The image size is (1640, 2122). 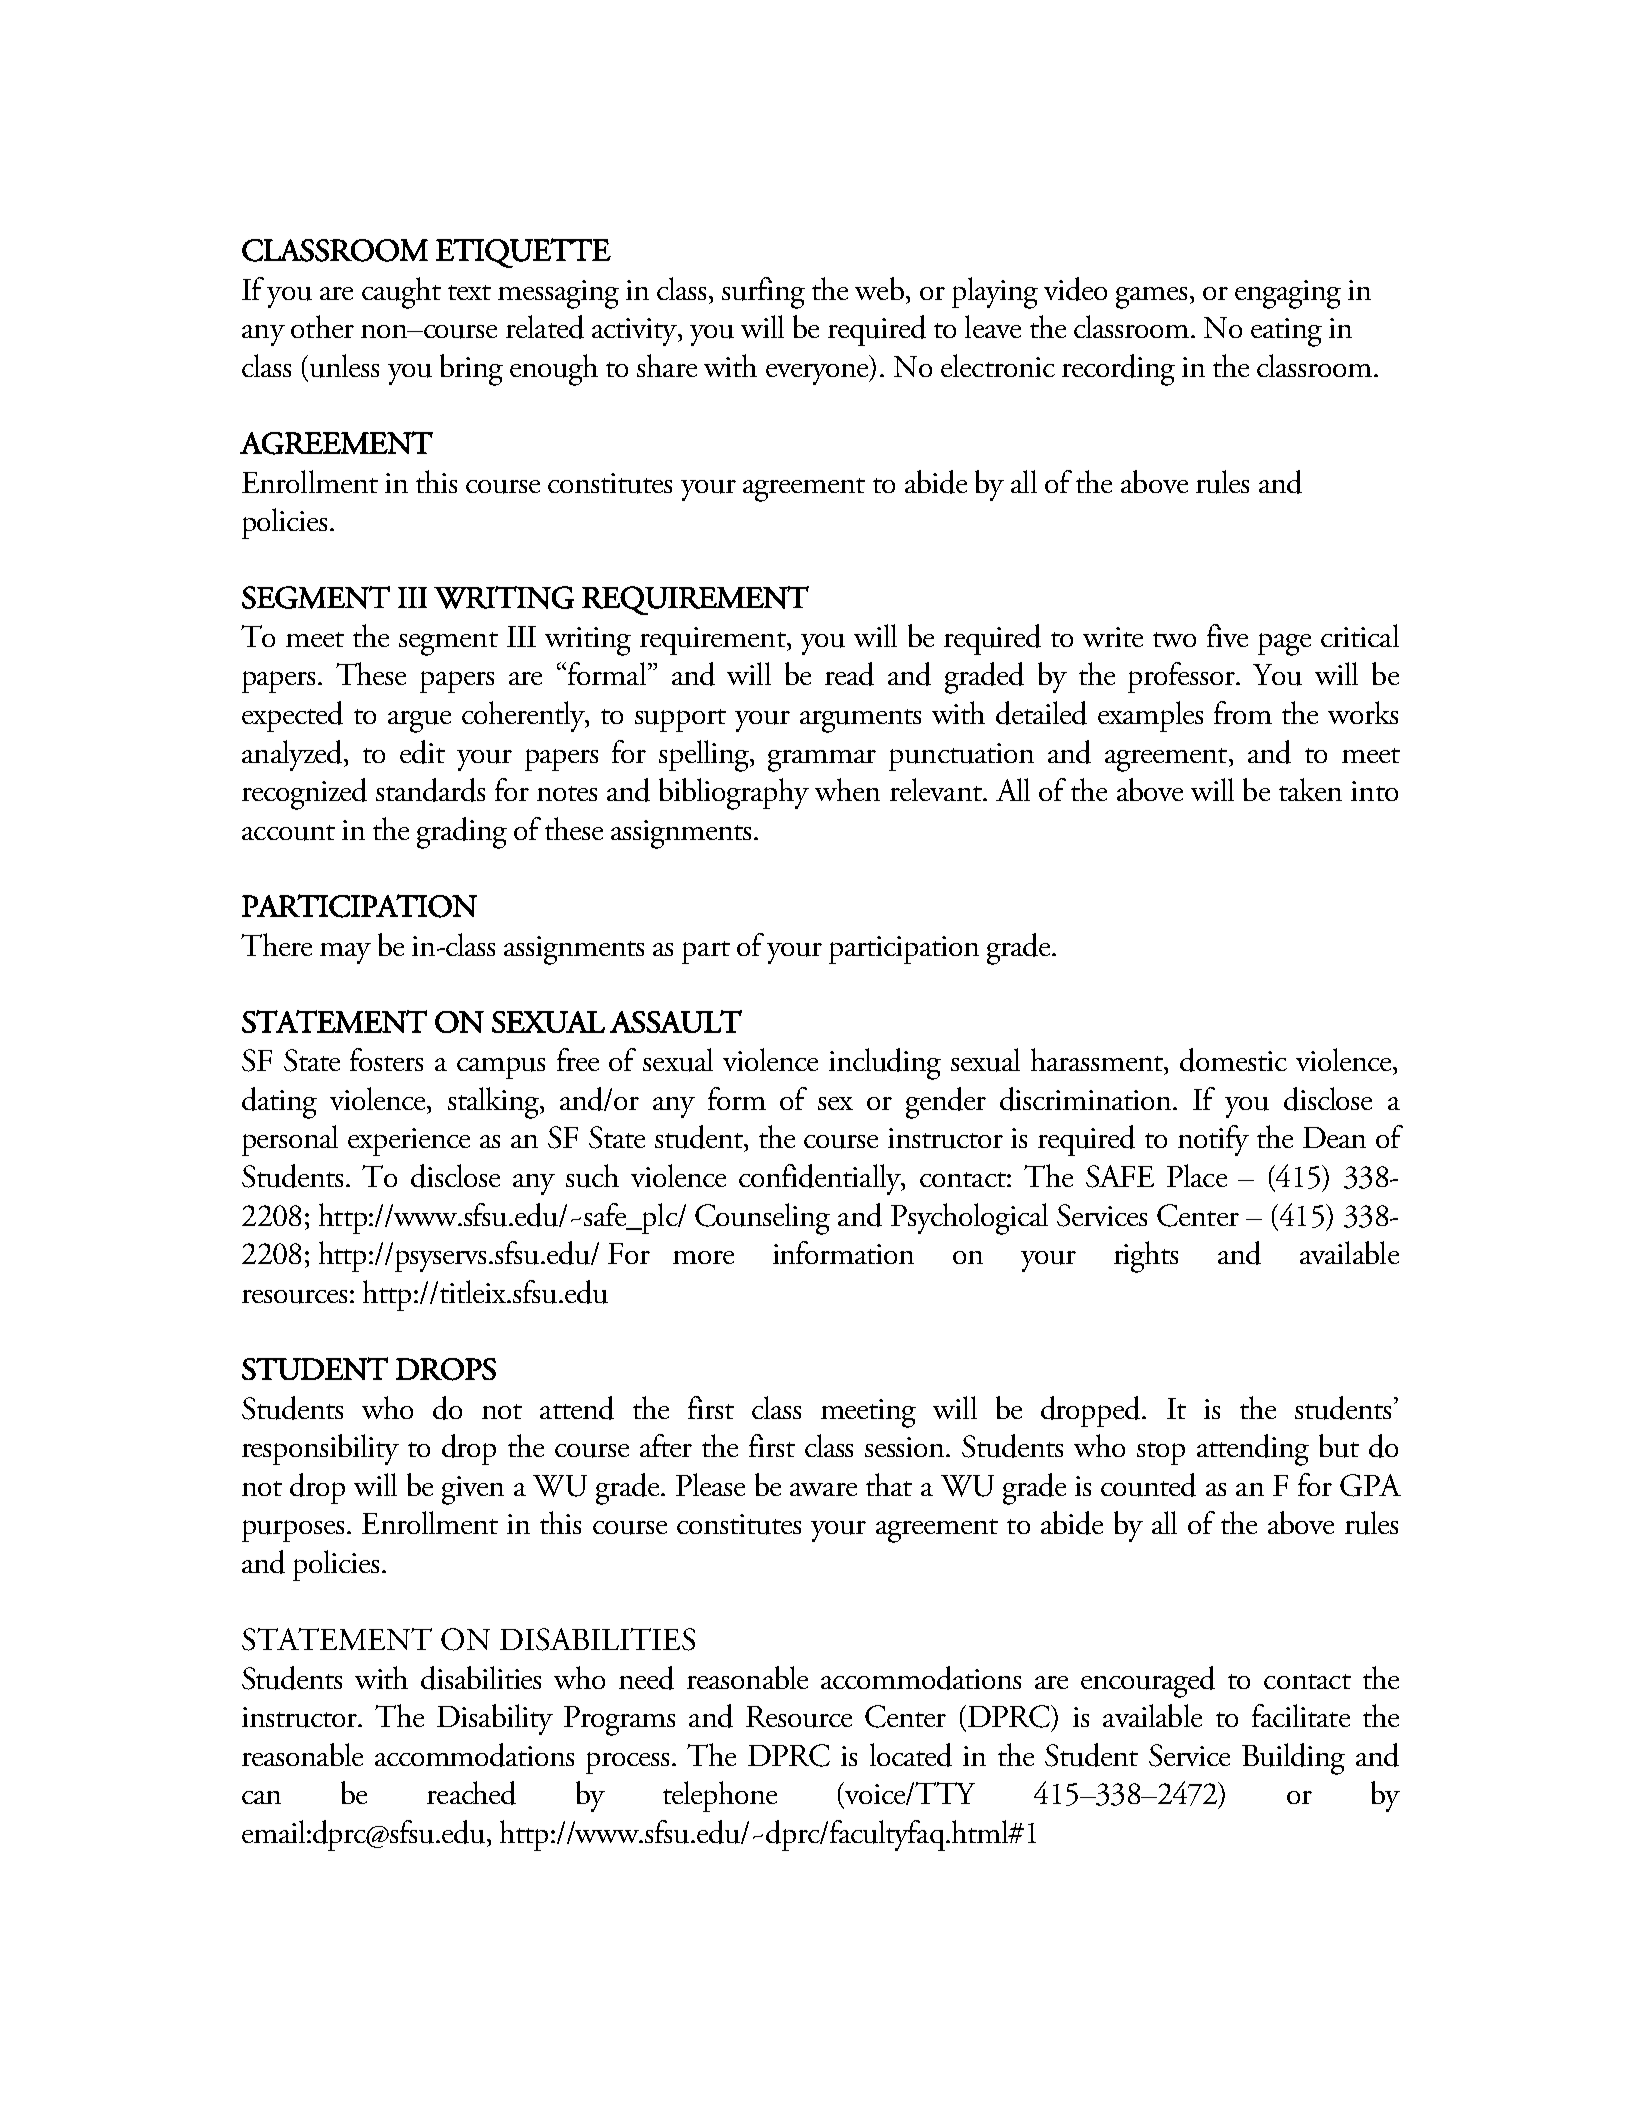 What do you see at coordinates (1293, 1759) in the screenshot?
I see `Building` at bounding box center [1293, 1759].
